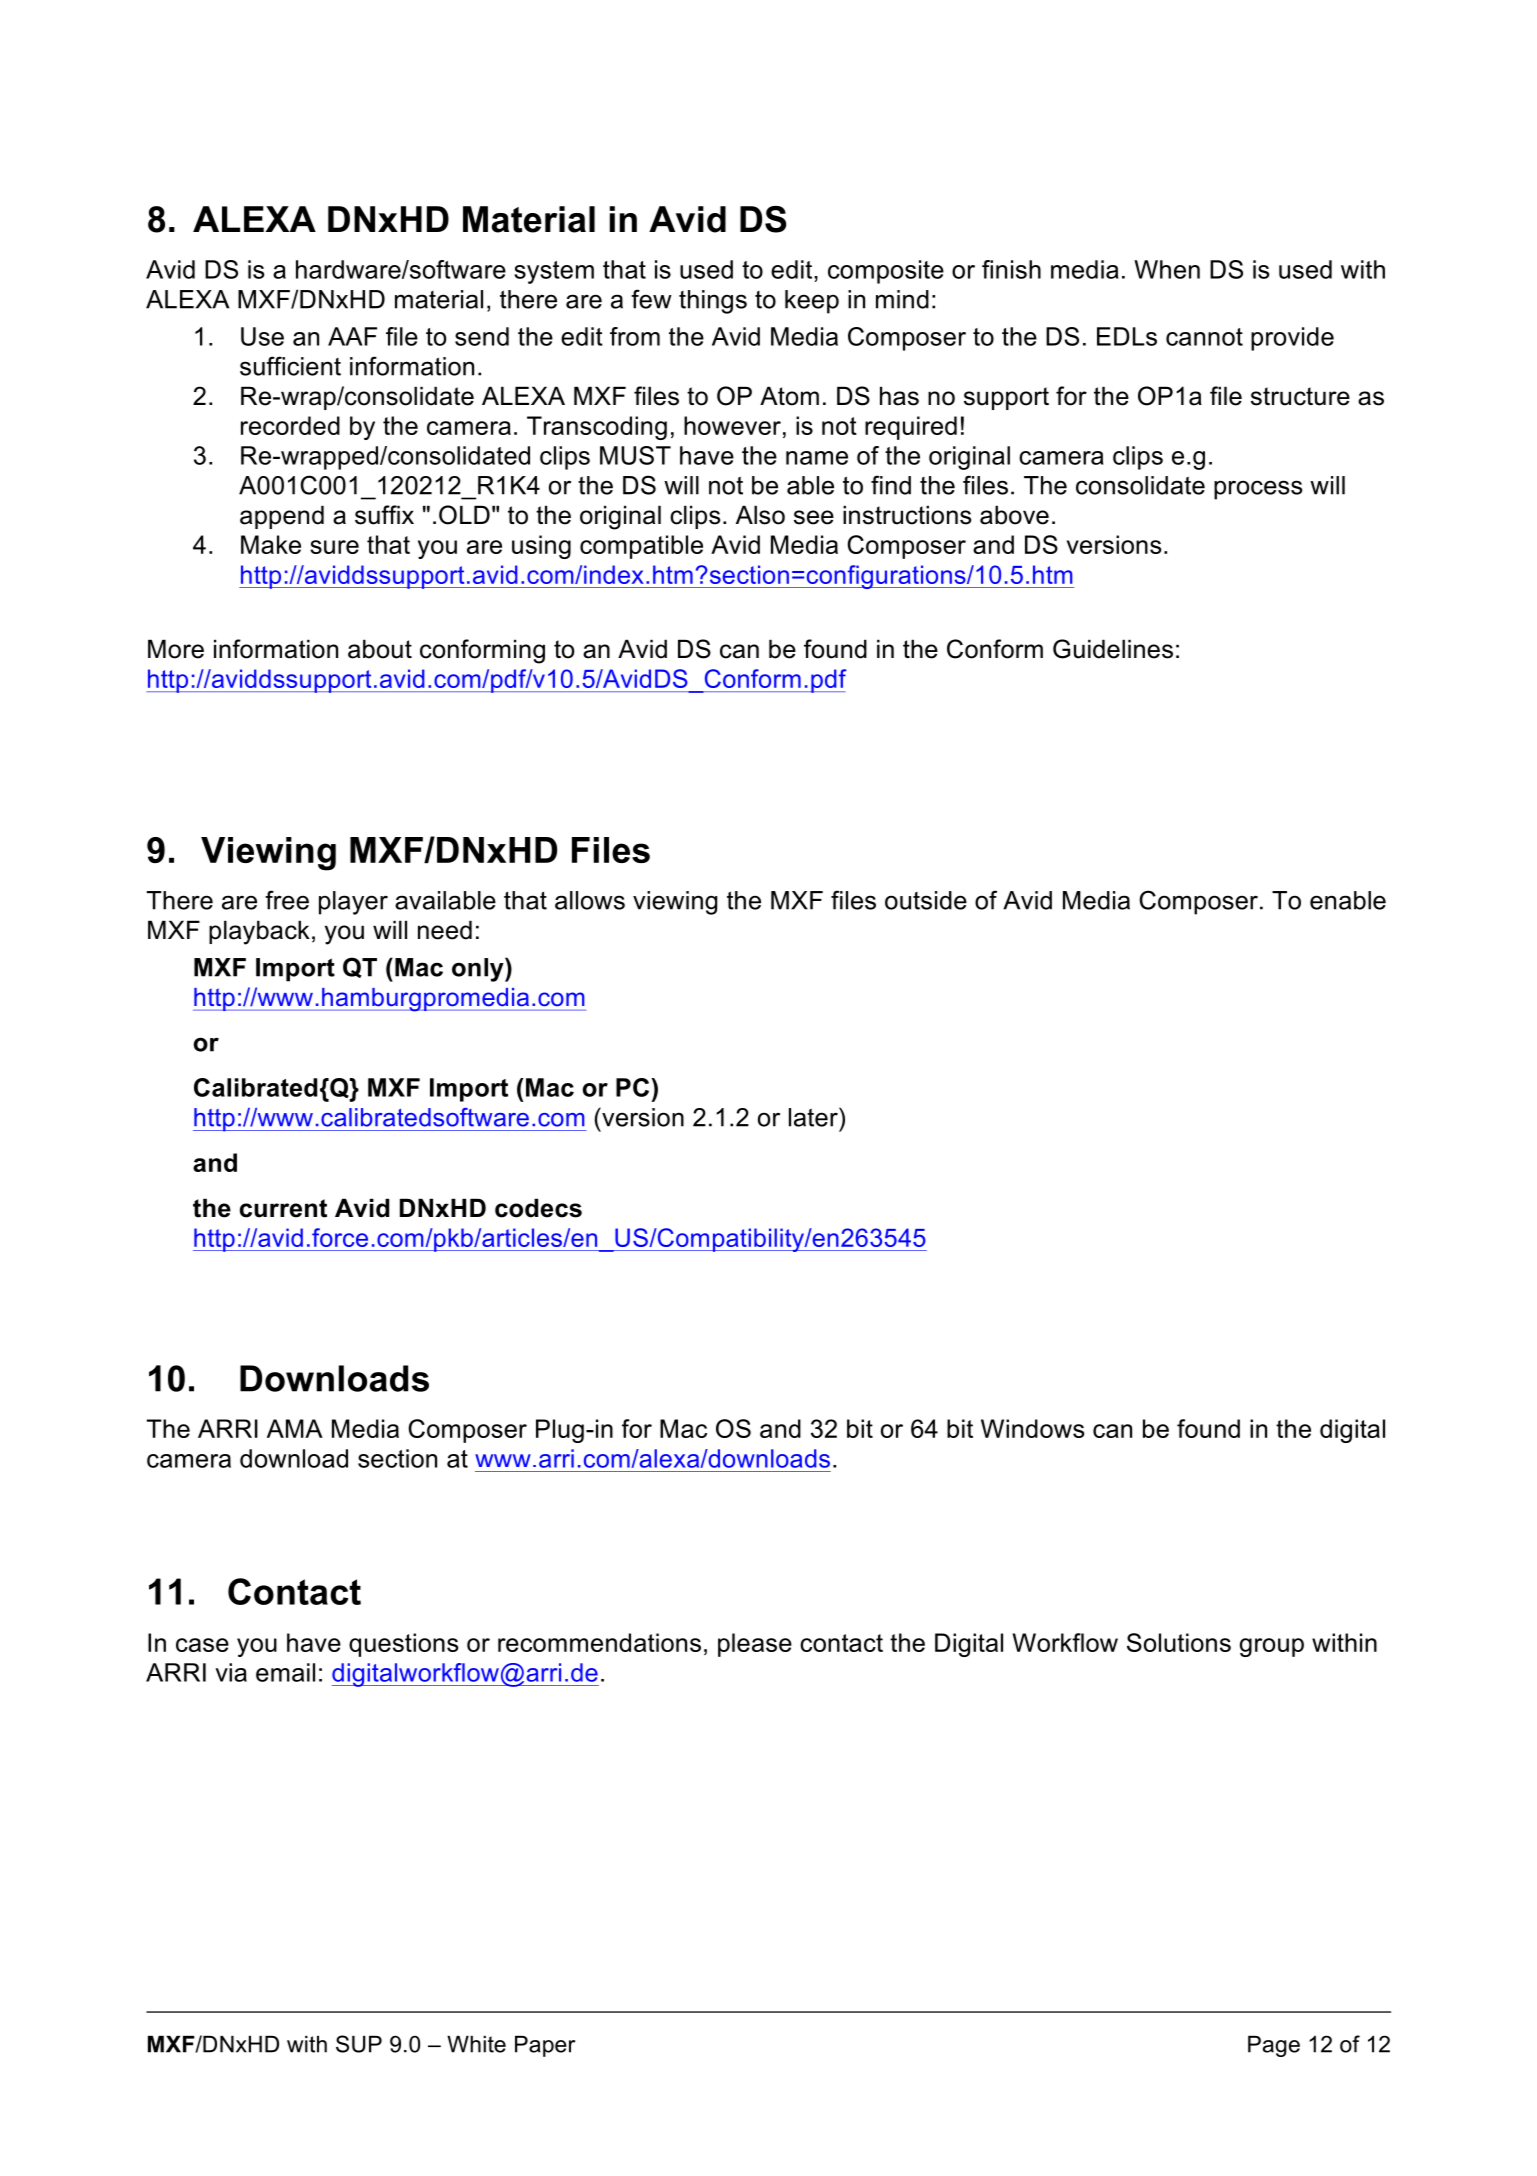 This screenshot has height=2176, width=1537. What do you see at coordinates (1113, 649) in the screenshot?
I see `Guidelines` at bounding box center [1113, 649].
